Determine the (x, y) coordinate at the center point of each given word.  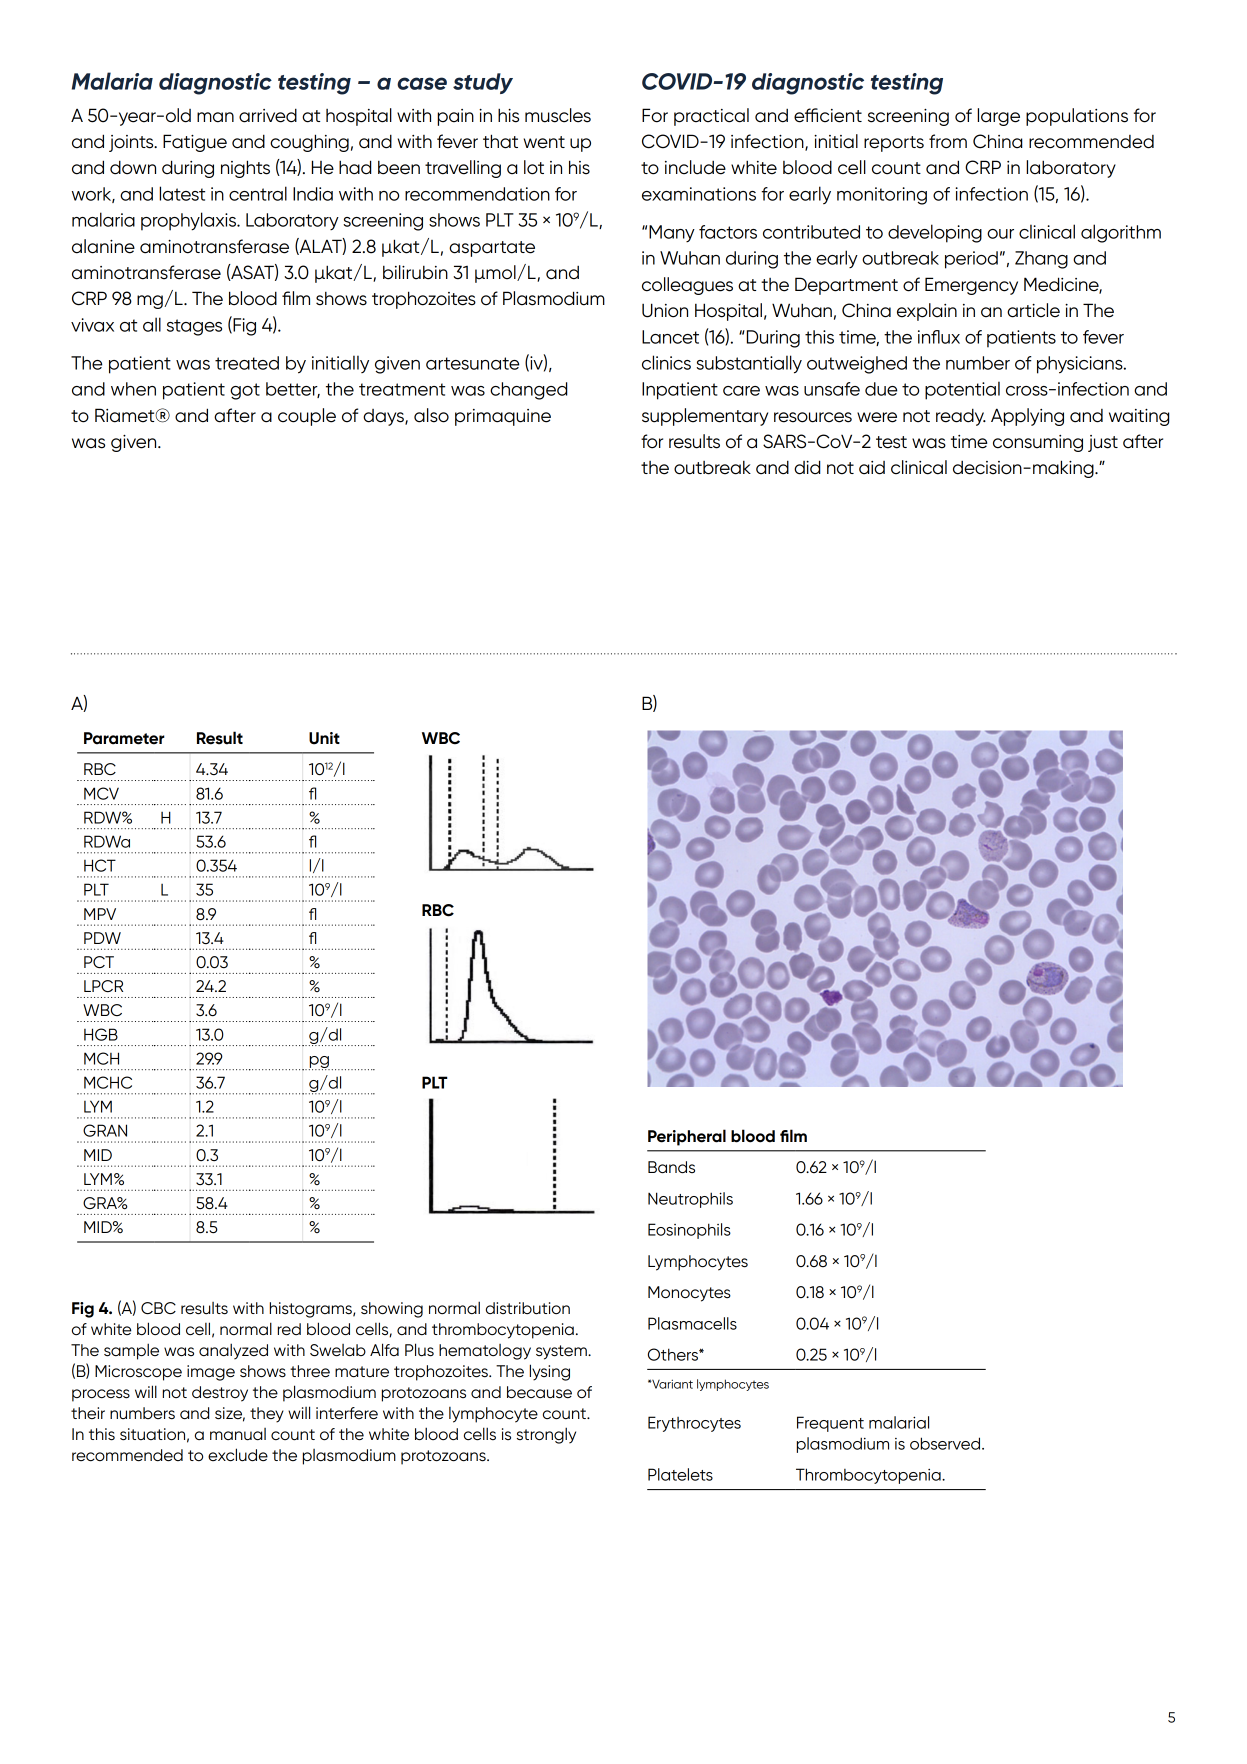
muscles (558, 115)
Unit (324, 738)
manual (238, 1434)
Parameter (124, 738)
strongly (546, 1435)
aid (872, 468)
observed (946, 1443)
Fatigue (195, 143)
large (998, 117)
